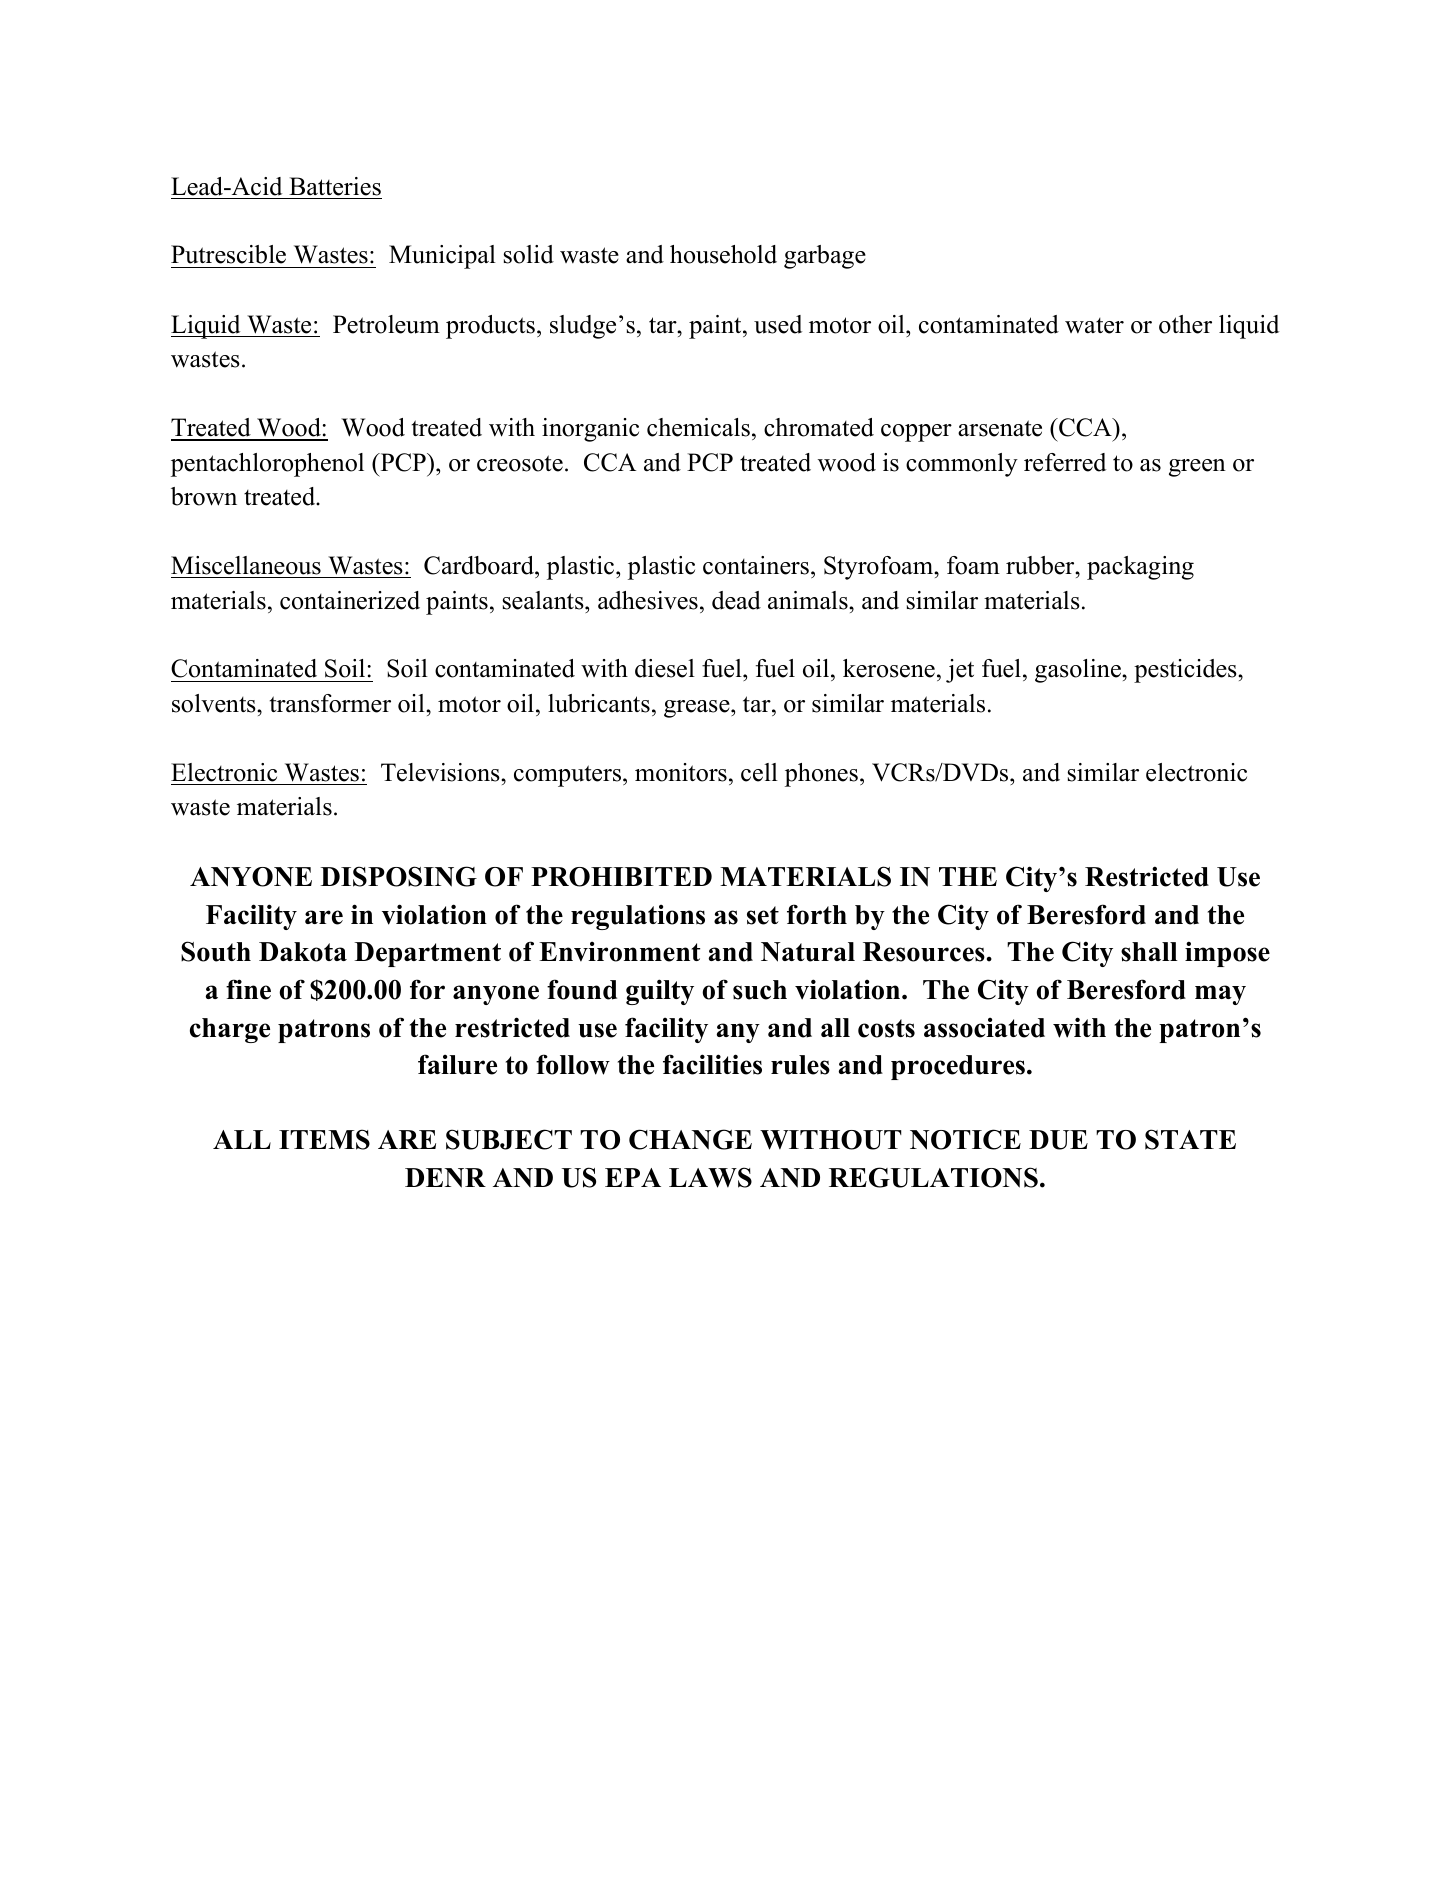 The width and height of the screenshot is (1451, 1877). Describe the element at coordinates (1094, 326) in the screenshot. I see `water` at that location.
